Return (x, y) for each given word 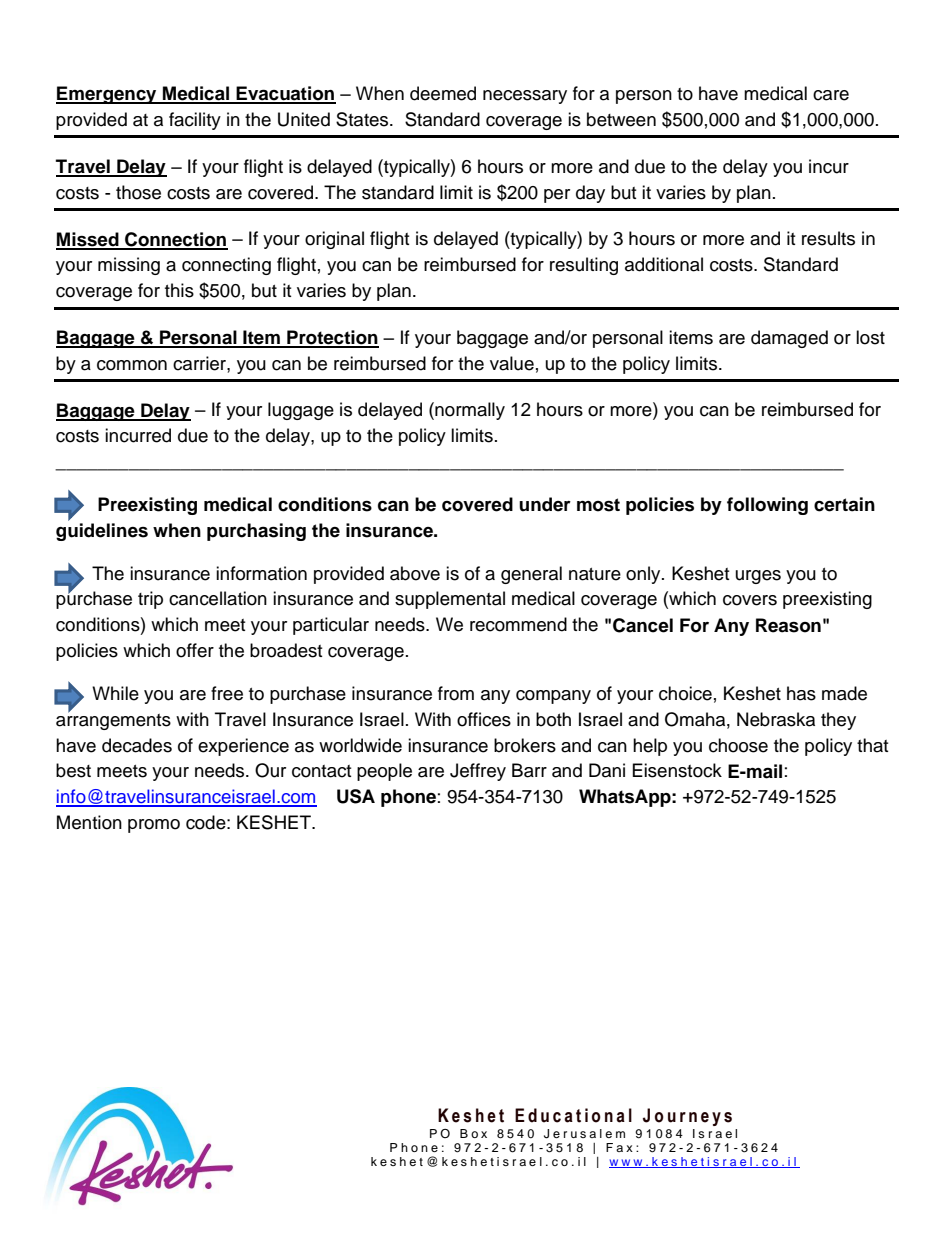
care (831, 95)
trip (150, 600)
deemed (443, 93)
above (415, 573)
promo (154, 826)
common (132, 365)
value (512, 363)
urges (758, 577)
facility (195, 121)
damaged (789, 339)
